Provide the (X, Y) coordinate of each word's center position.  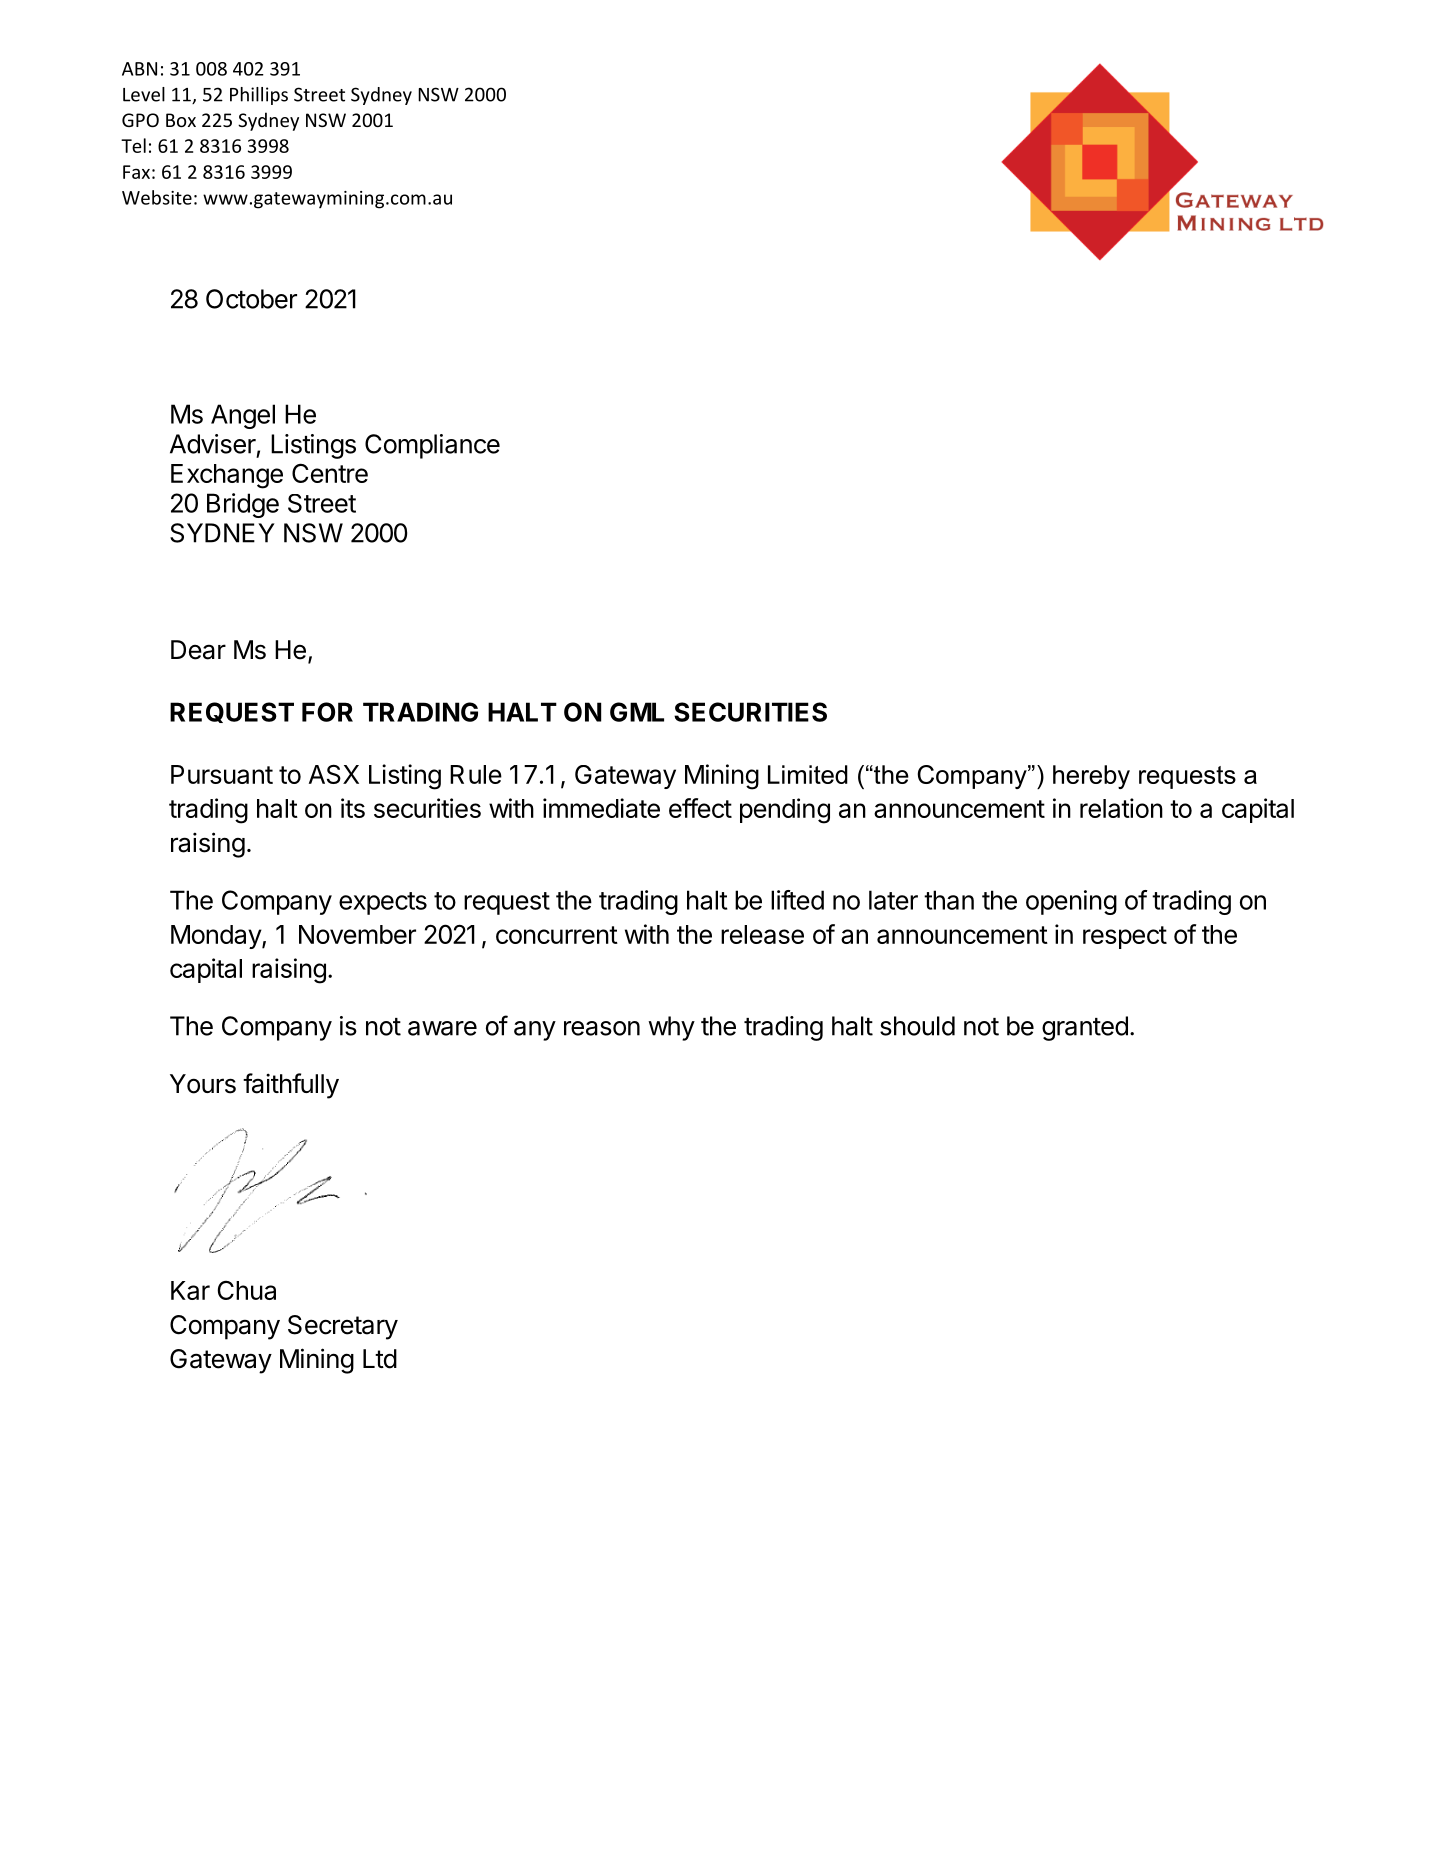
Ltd (380, 1359)
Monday (217, 937)
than (949, 900)
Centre (330, 473)
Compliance (432, 446)
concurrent (557, 935)
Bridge (243, 505)
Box (181, 120)
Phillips (259, 96)
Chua (246, 1290)
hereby (1091, 777)
